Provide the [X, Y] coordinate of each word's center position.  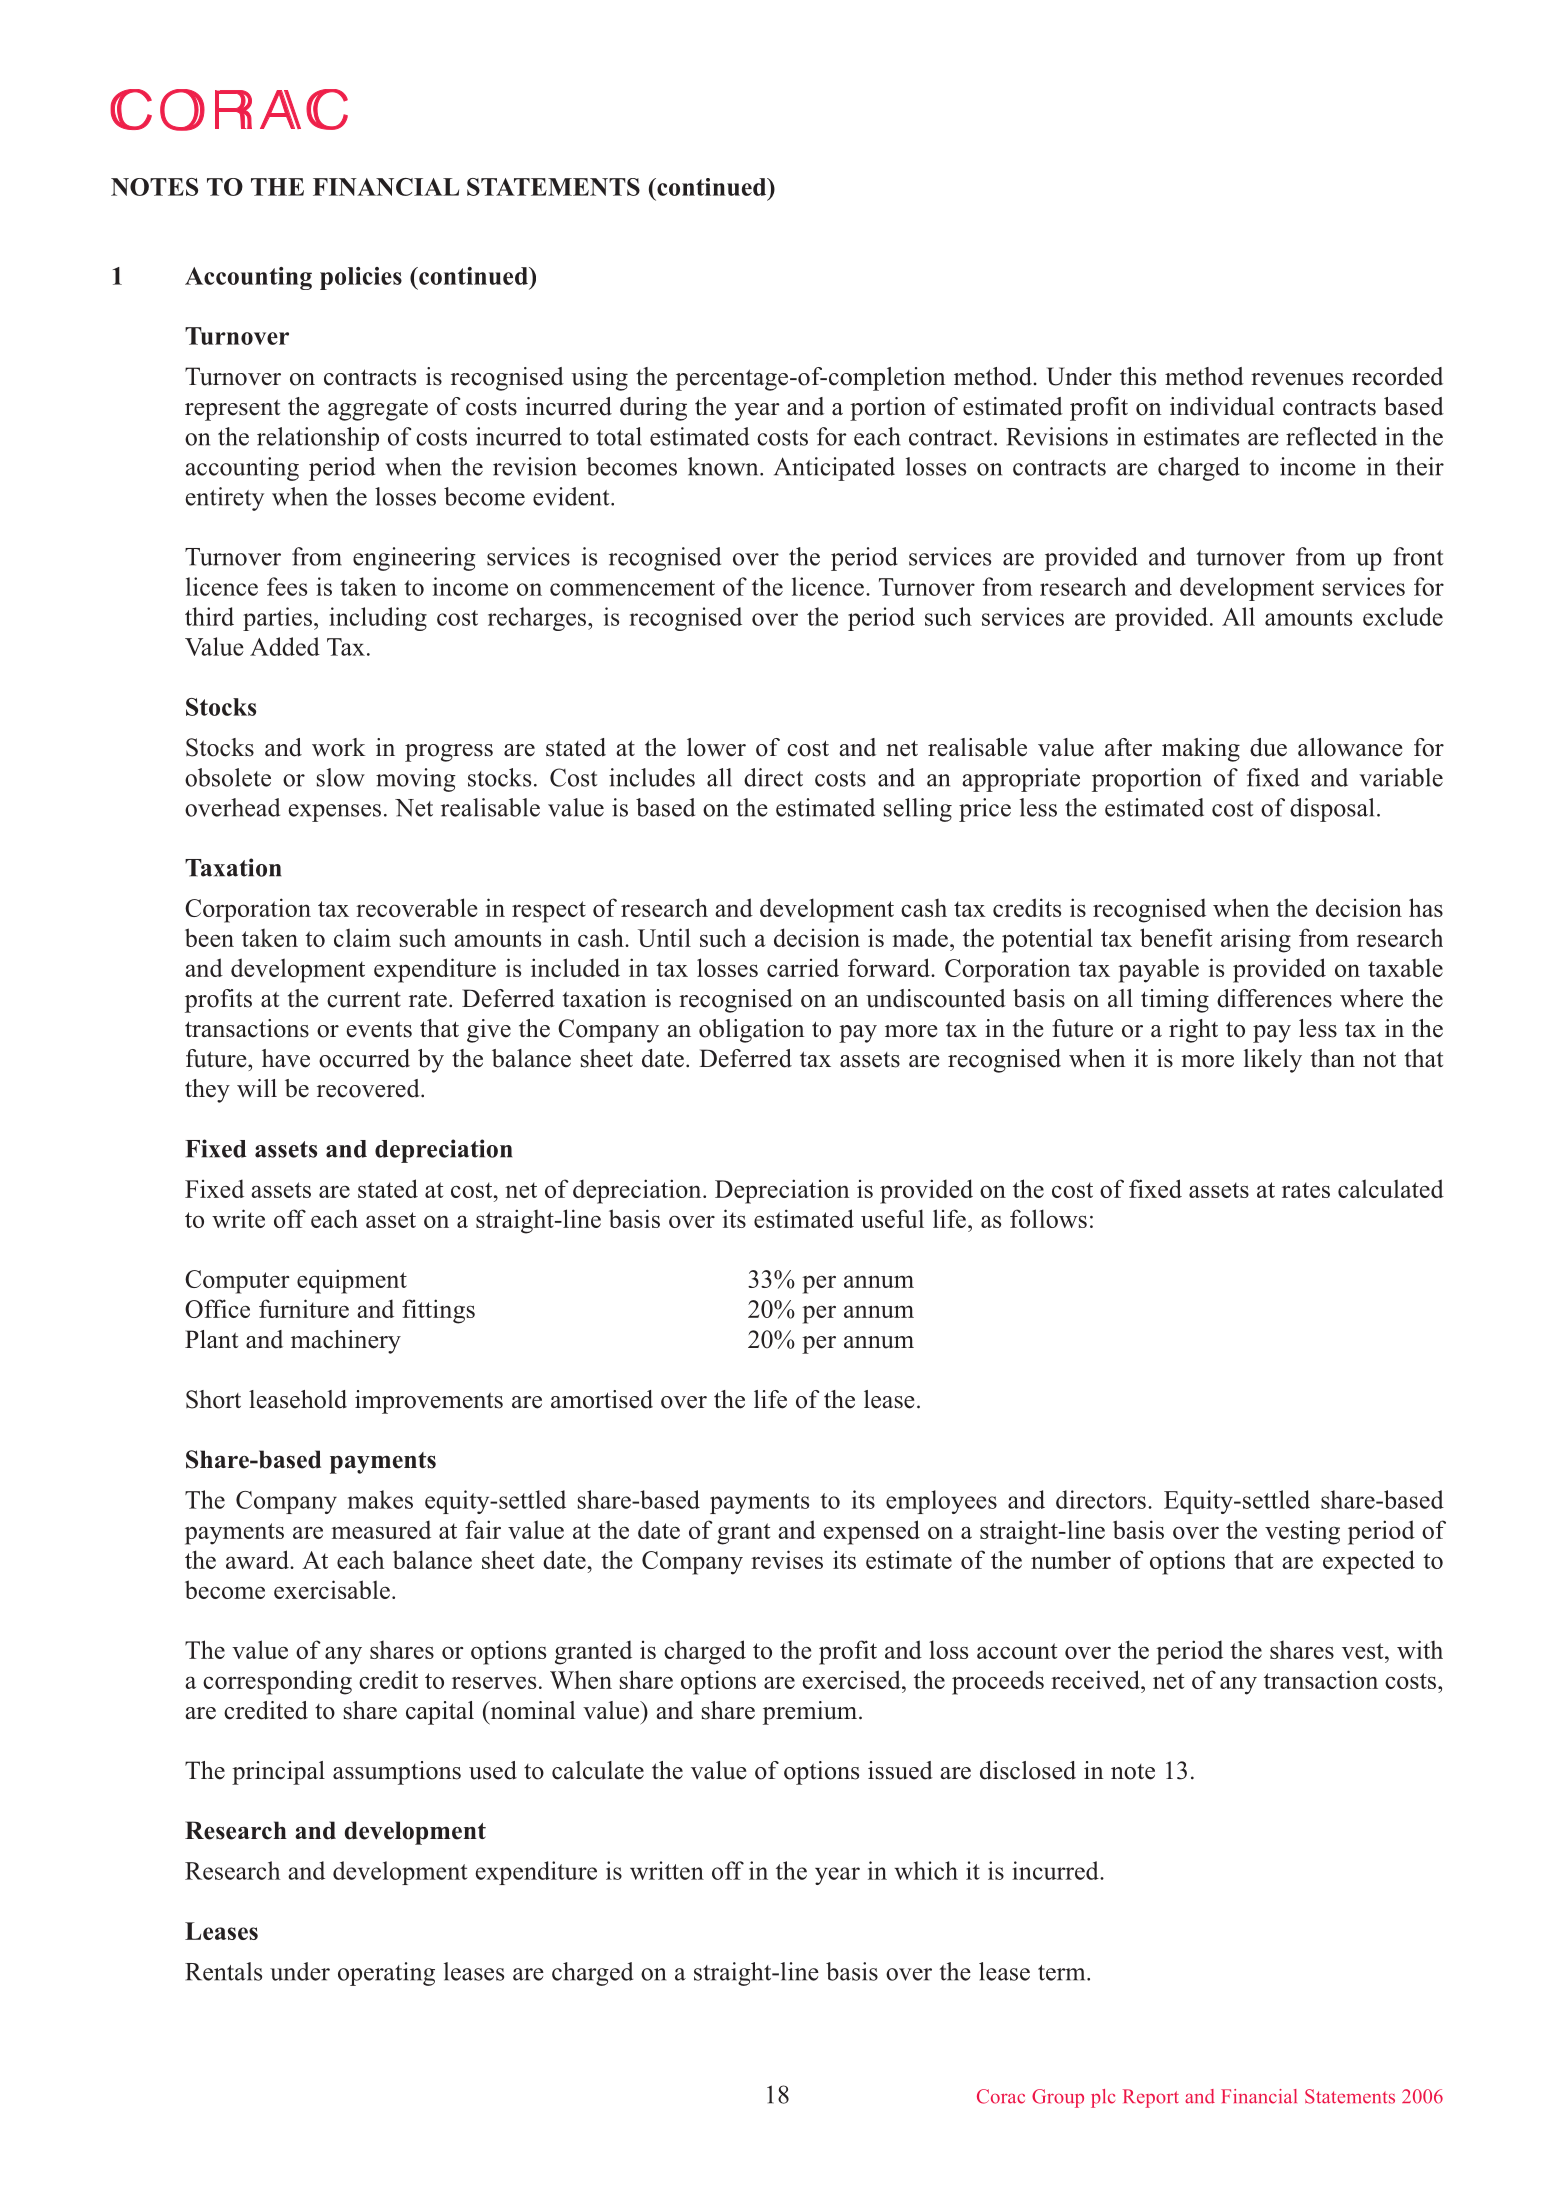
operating [386, 1974]
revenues [1297, 379]
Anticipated [834, 469]
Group [1058, 2098]
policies [361, 278]
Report [1151, 2098]
